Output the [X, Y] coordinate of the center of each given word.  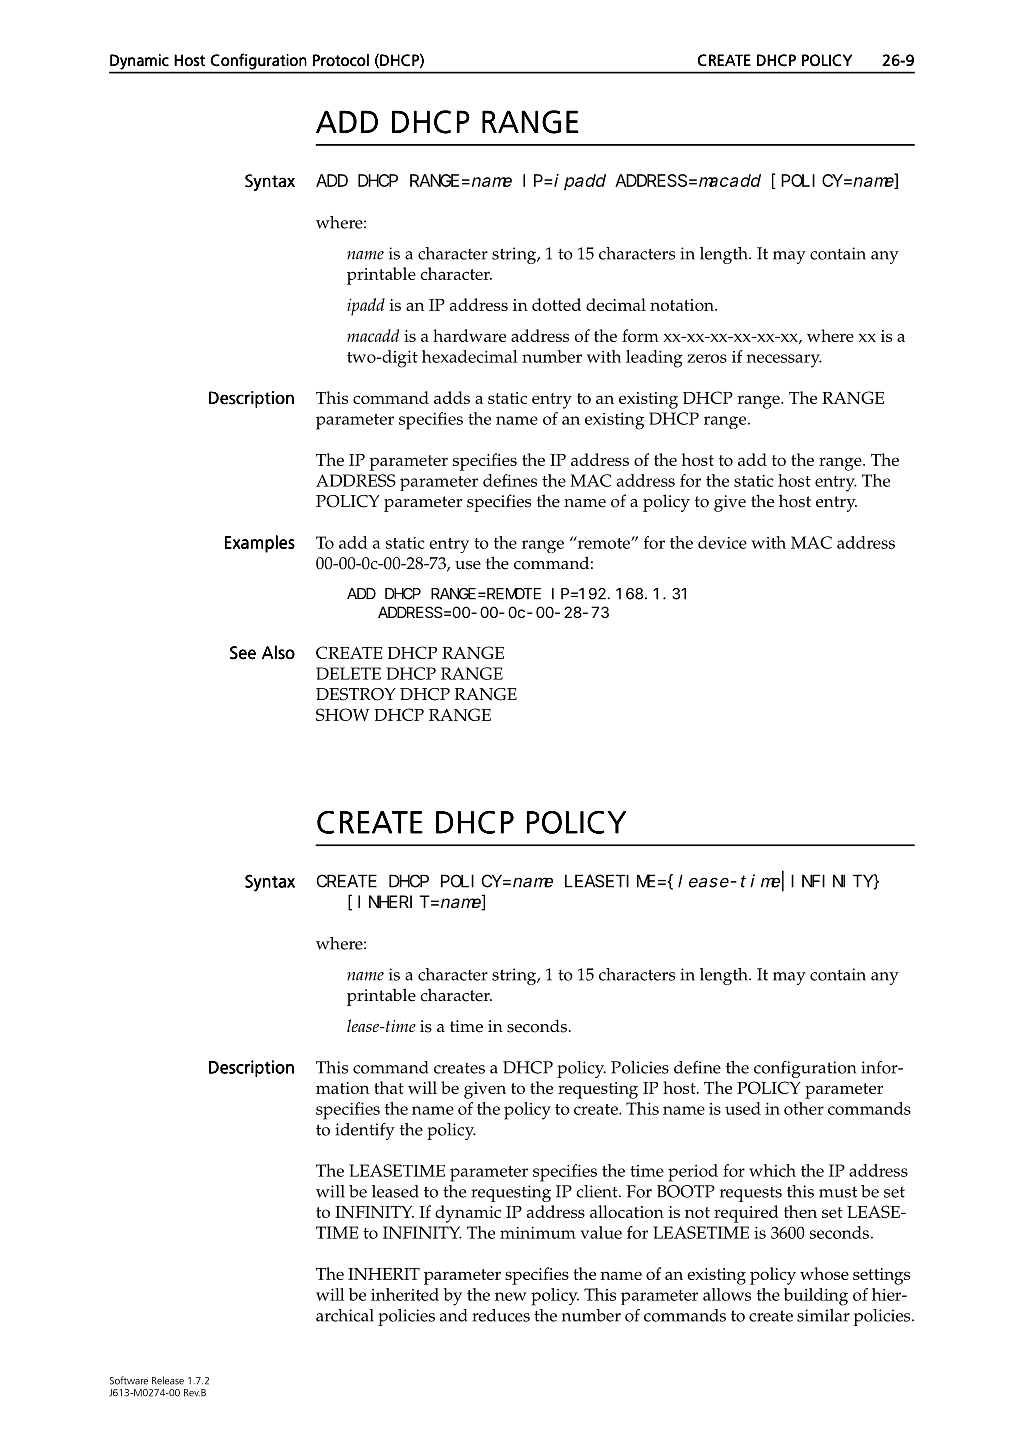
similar [823, 1315]
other [804, 1108]
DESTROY [356, 694]
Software [129, 1380]
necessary [784, 361]
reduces [501, 1315]
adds [452, 397]
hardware [469, 335]
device [722, 542]
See [243, 653]
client [598, 1191]
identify [365, 1131]
